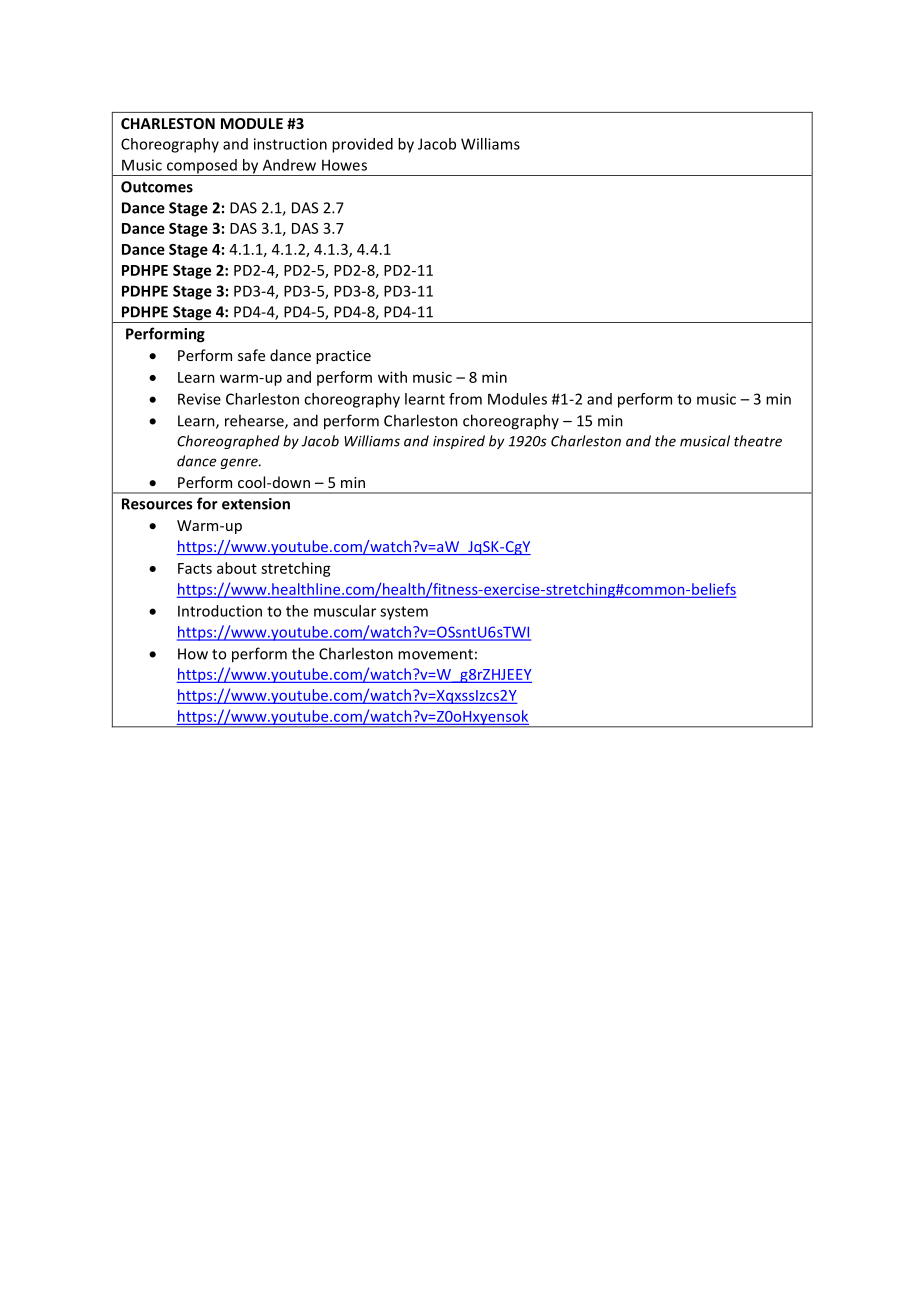 This screenshot has height=1308, width=924. I want to click on practice, so click(343, 357).
